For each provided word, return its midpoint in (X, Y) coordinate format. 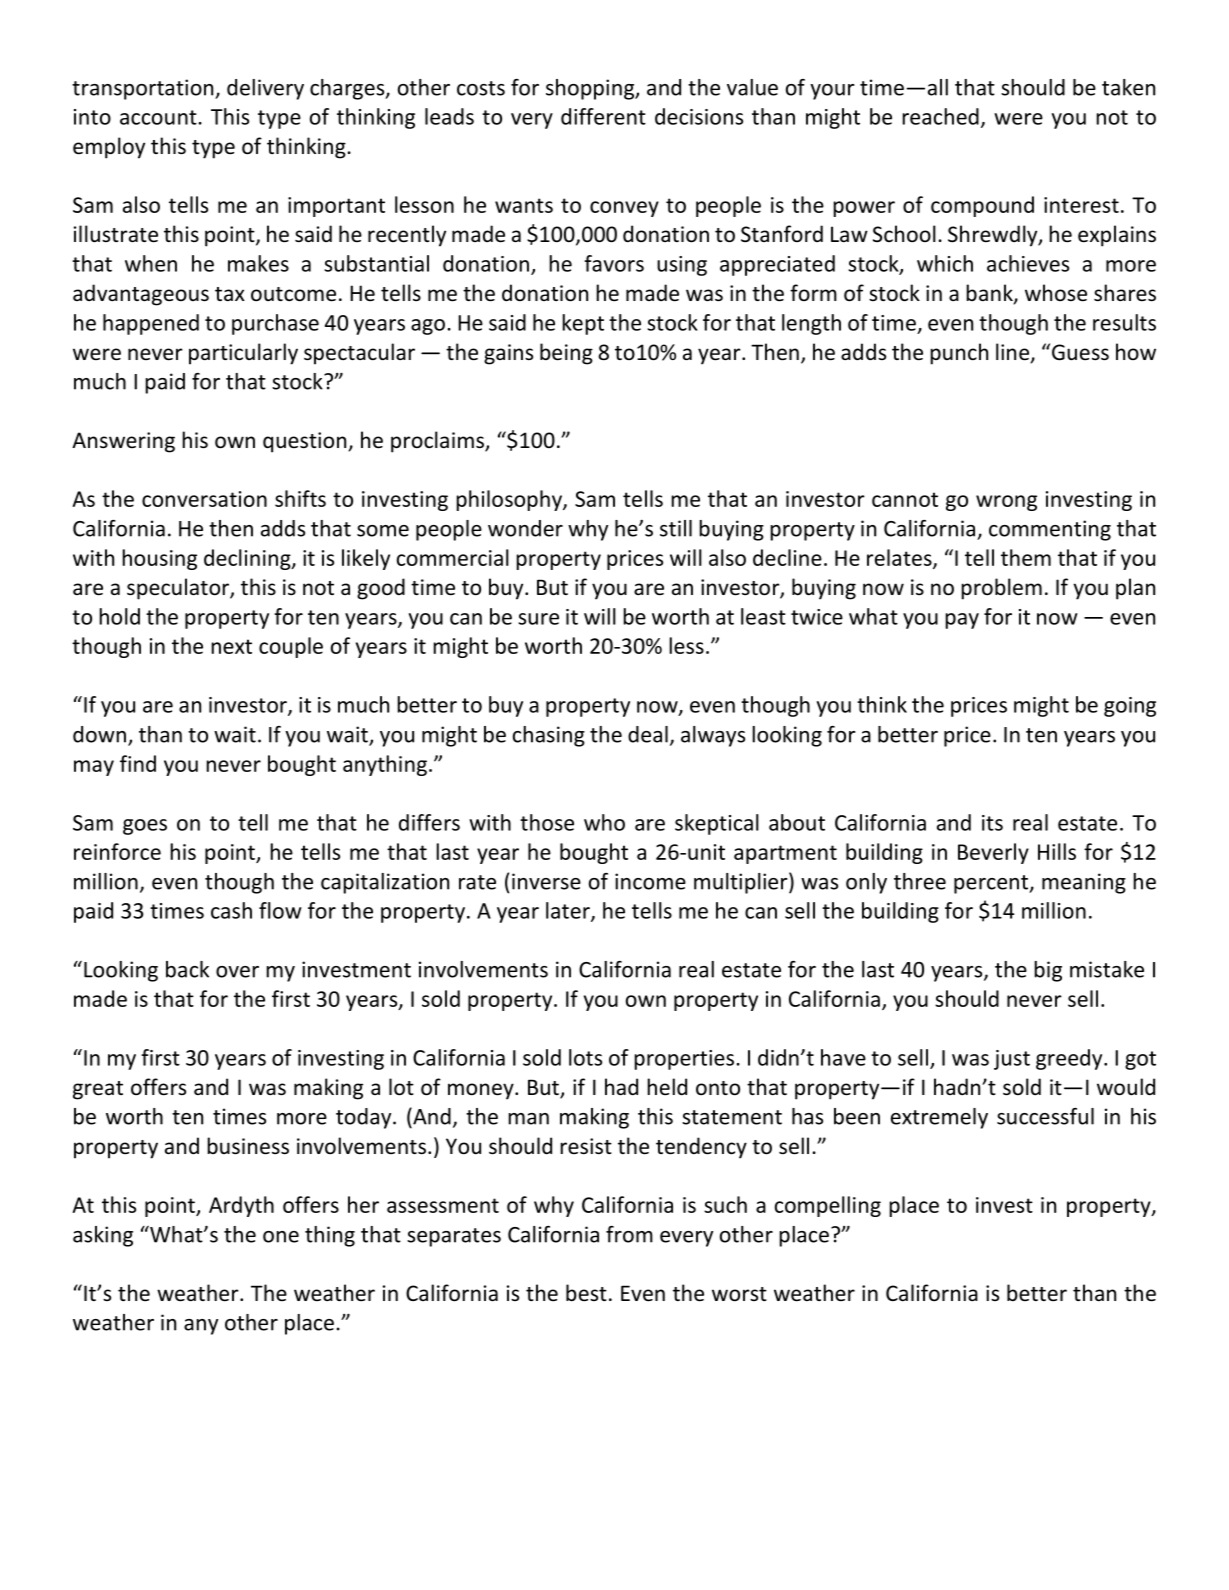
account (158, 117)
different (603, 116)
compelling (828, 1206)
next (231, 646)
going (1130, 707)
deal (648, 734)
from (629, 1234)
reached (940, 116)
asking (103, 1236)
